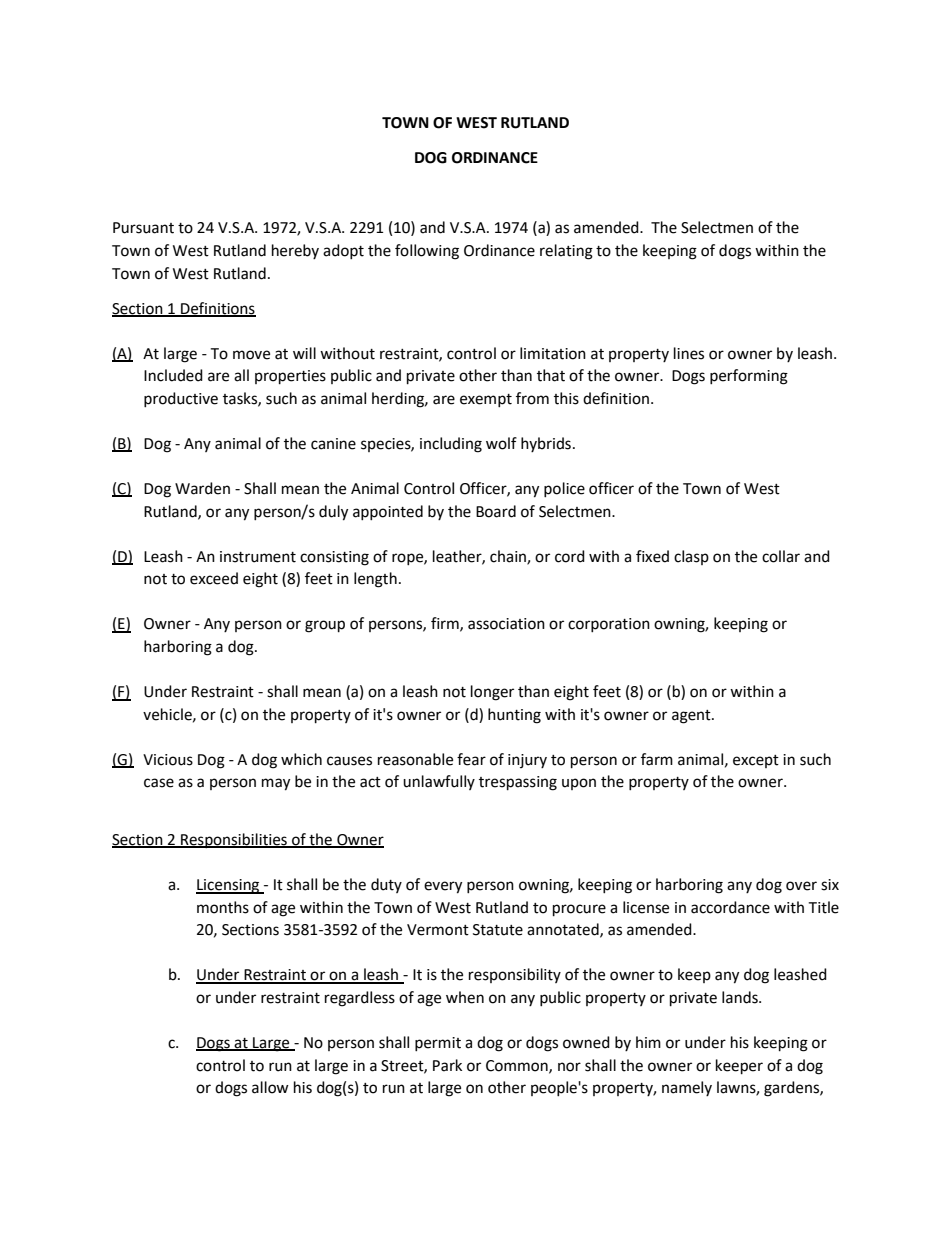 The width and height of the page is (952, 1233). I want to click on namely, so click(687, 1088).
